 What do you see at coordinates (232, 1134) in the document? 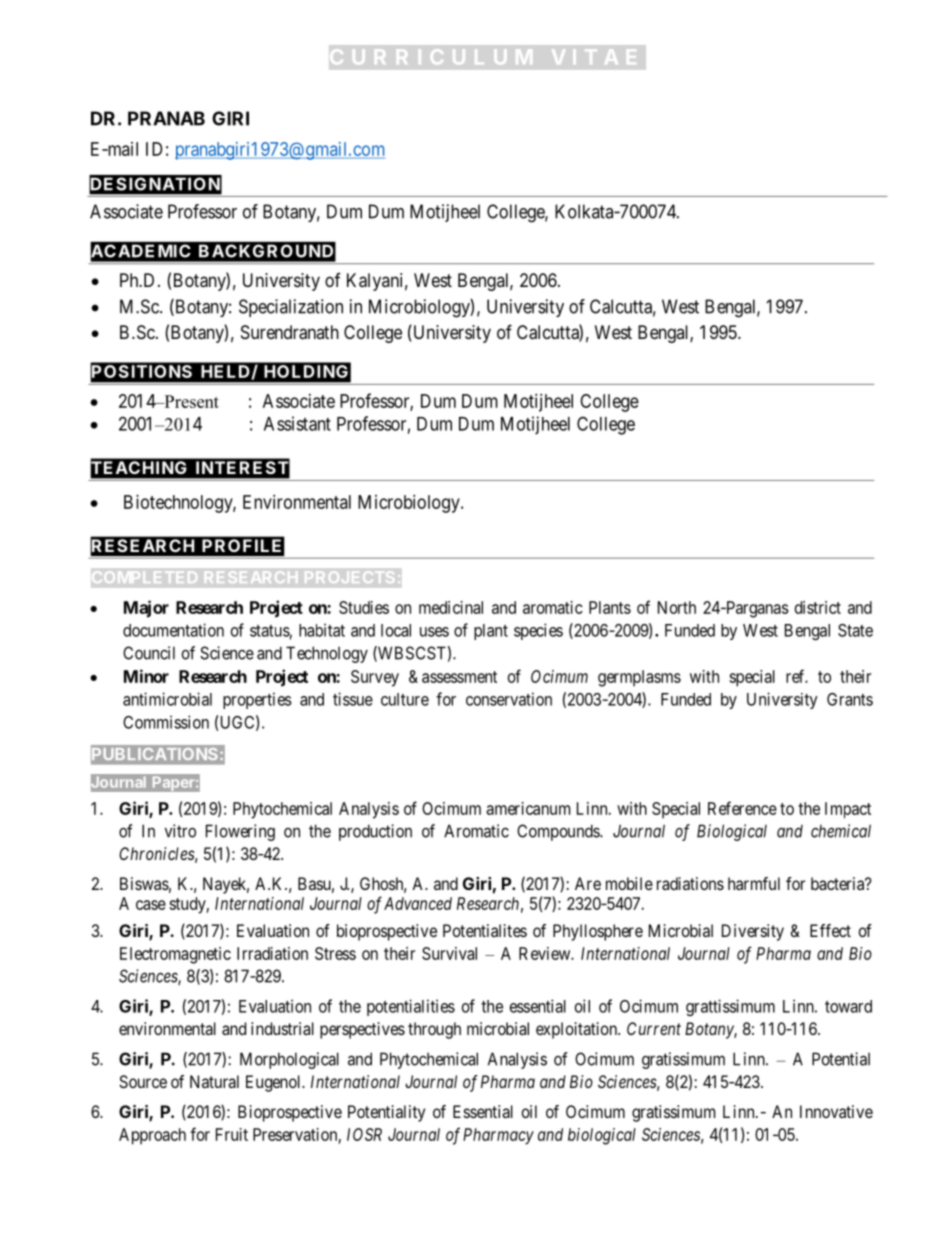
I see `Fruit` at bounding box center [232, 1134].
